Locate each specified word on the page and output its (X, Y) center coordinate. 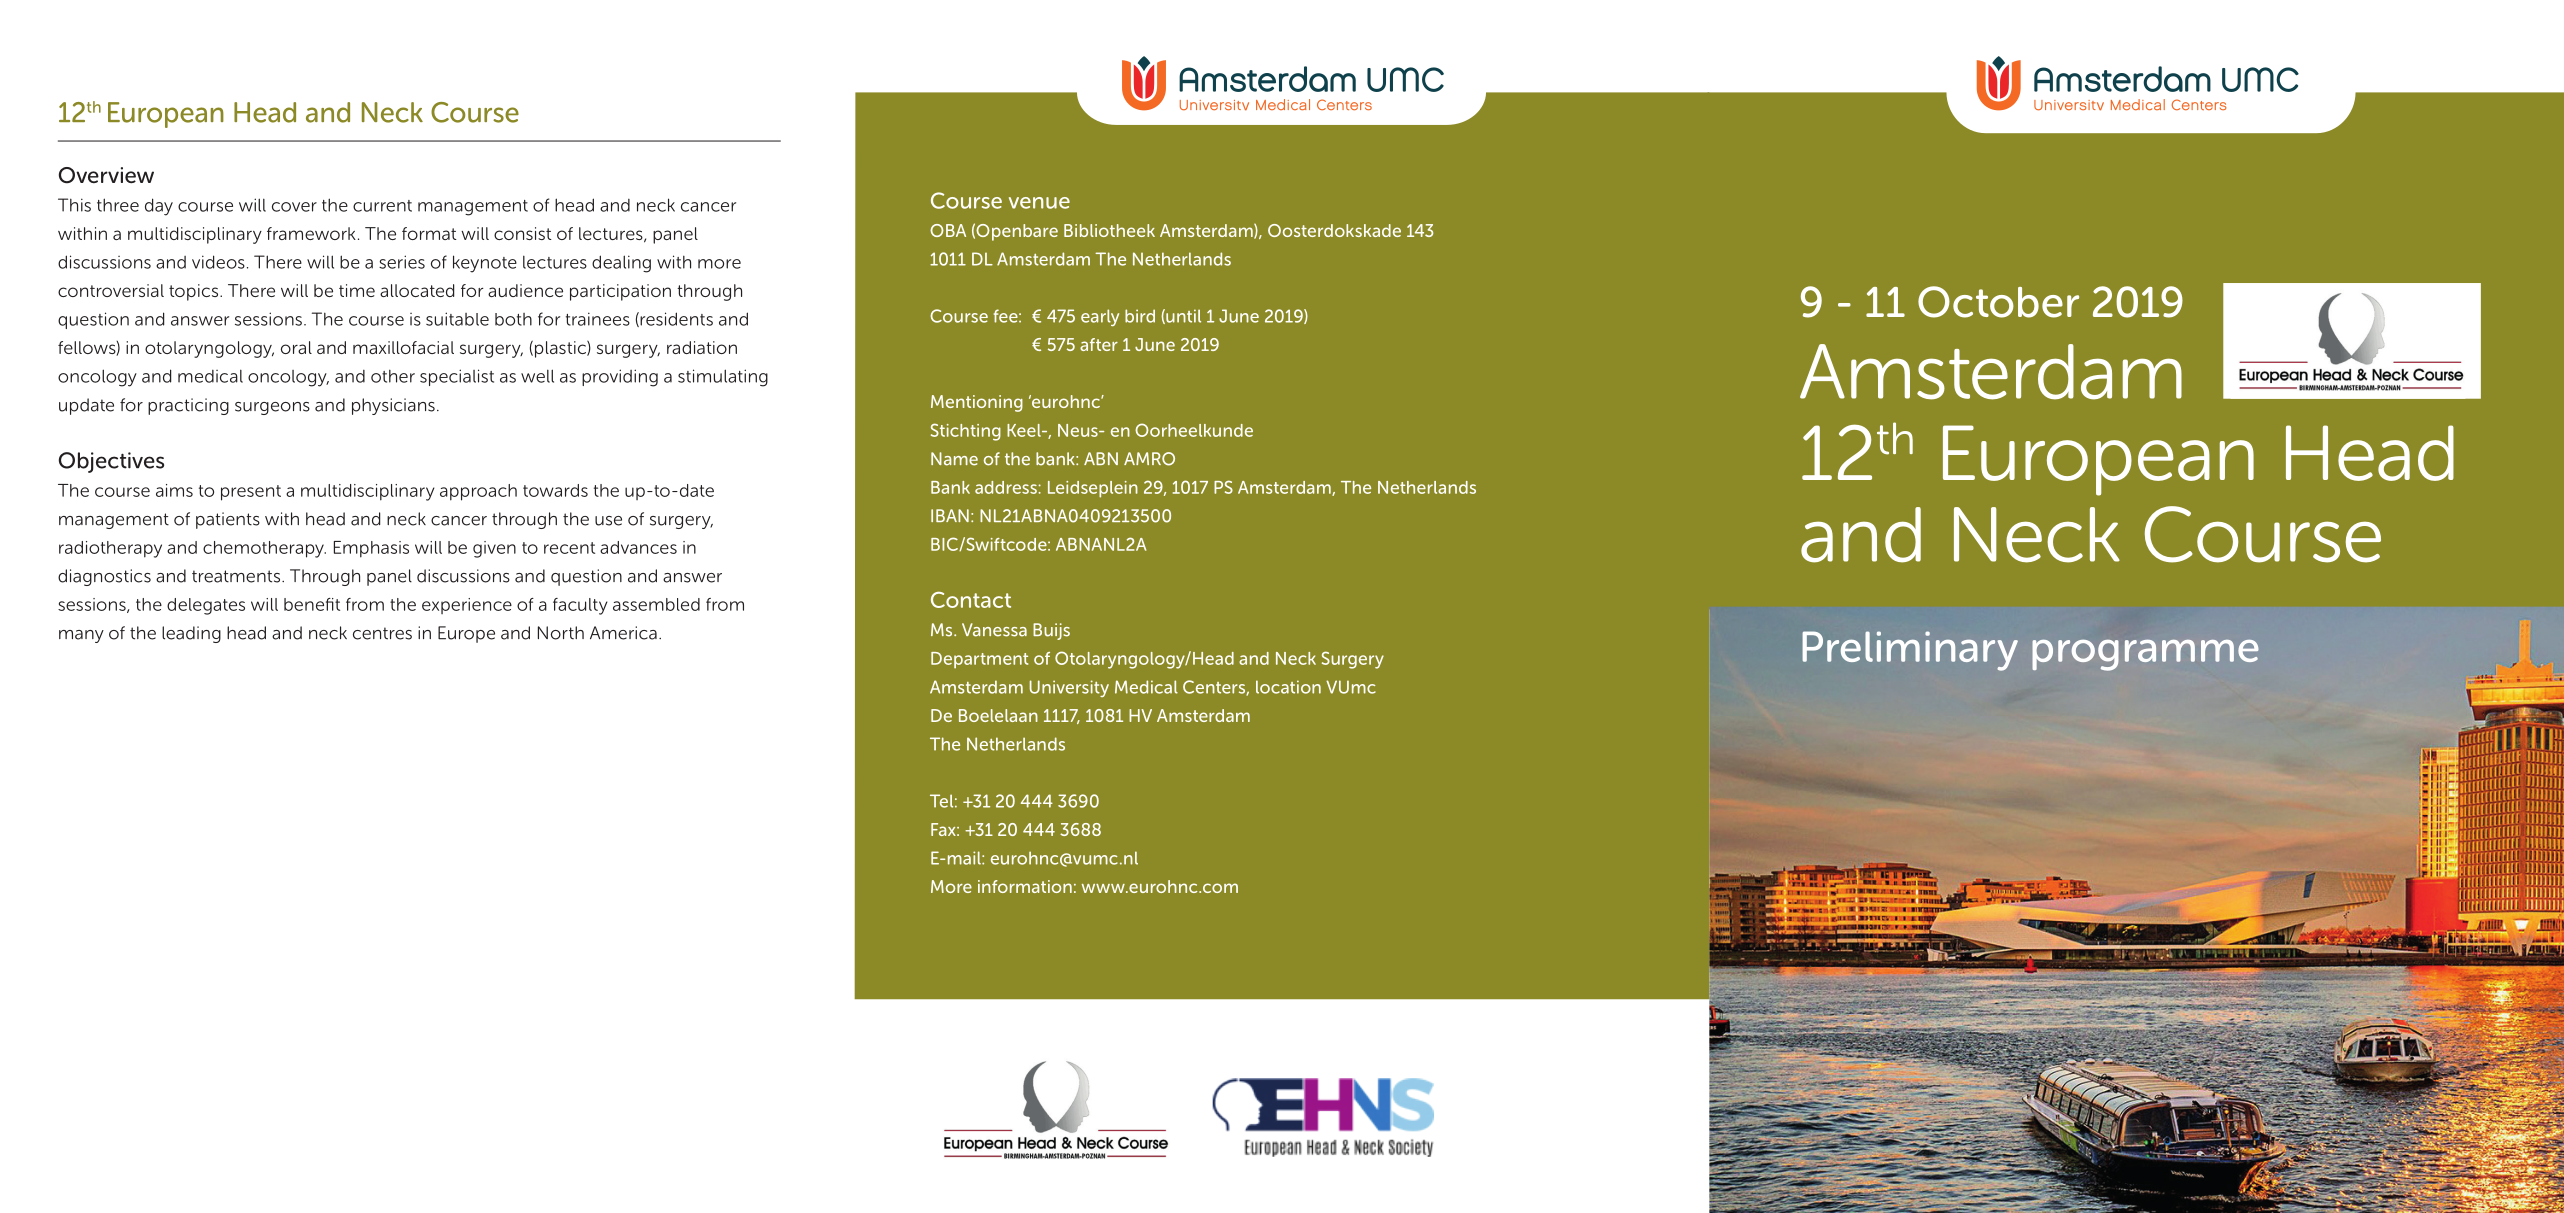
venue (1039, 203)
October (1998, 302)
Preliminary (1910, 651)
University (1069, 688)
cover (294, 207)
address (1006, 487)
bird (1140, 316)
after (1099, 344)
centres (382, 633)
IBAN (950, 515)
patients (228, 520)
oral (296, 347)
